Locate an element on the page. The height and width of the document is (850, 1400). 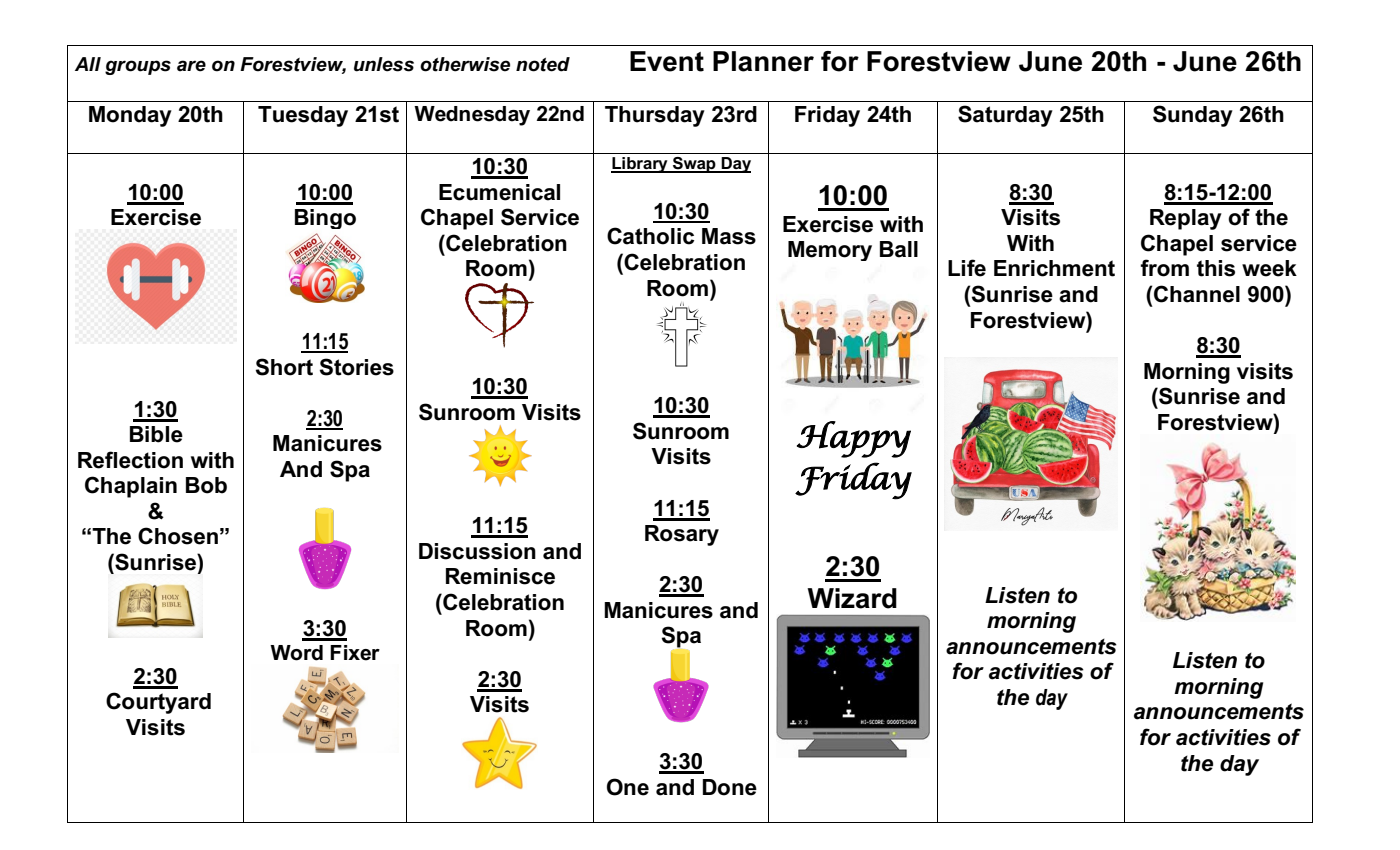
Happy is located at coordinates (854, 439).
